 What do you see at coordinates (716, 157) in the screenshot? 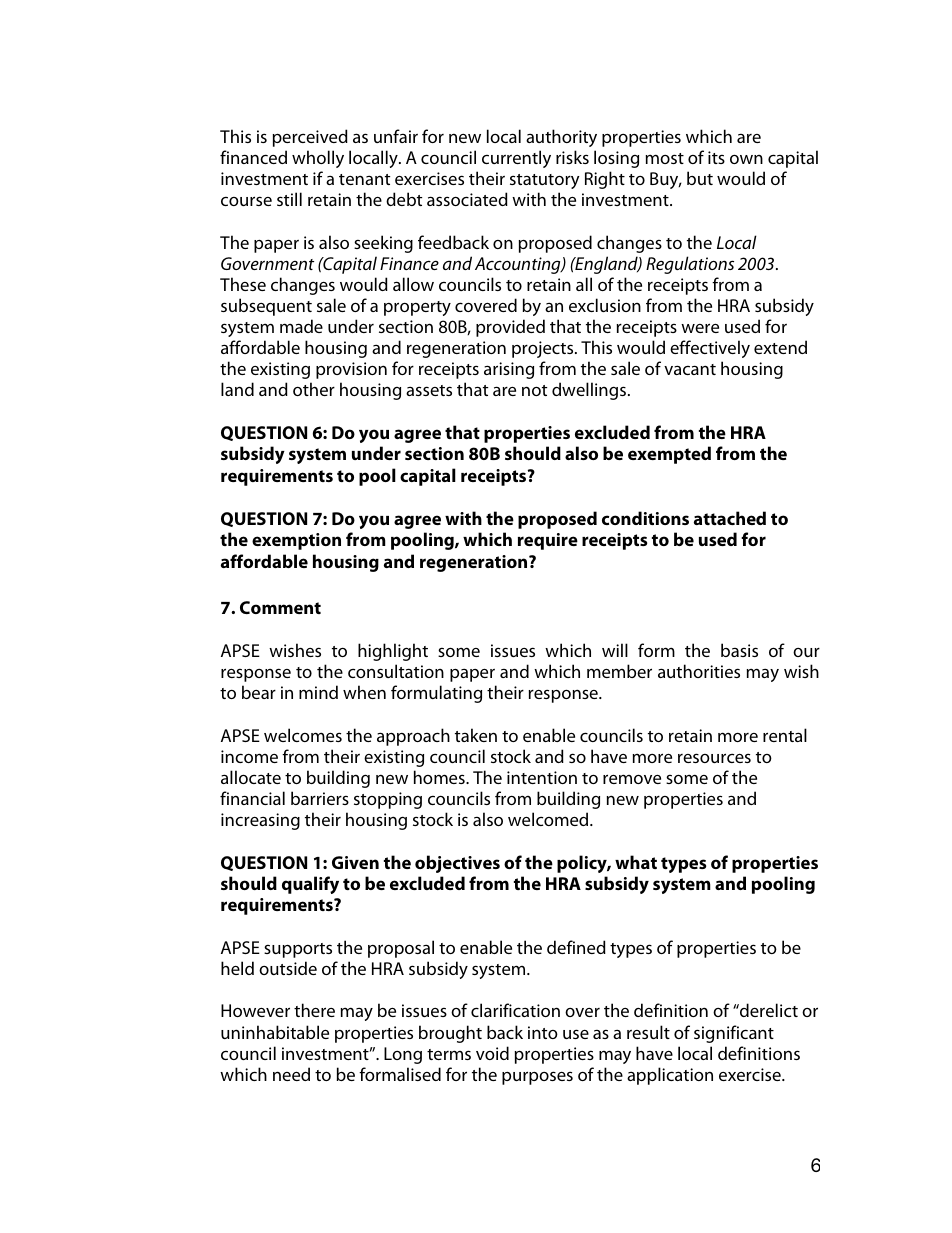
I see `its` at bounding box center [716, 157].
